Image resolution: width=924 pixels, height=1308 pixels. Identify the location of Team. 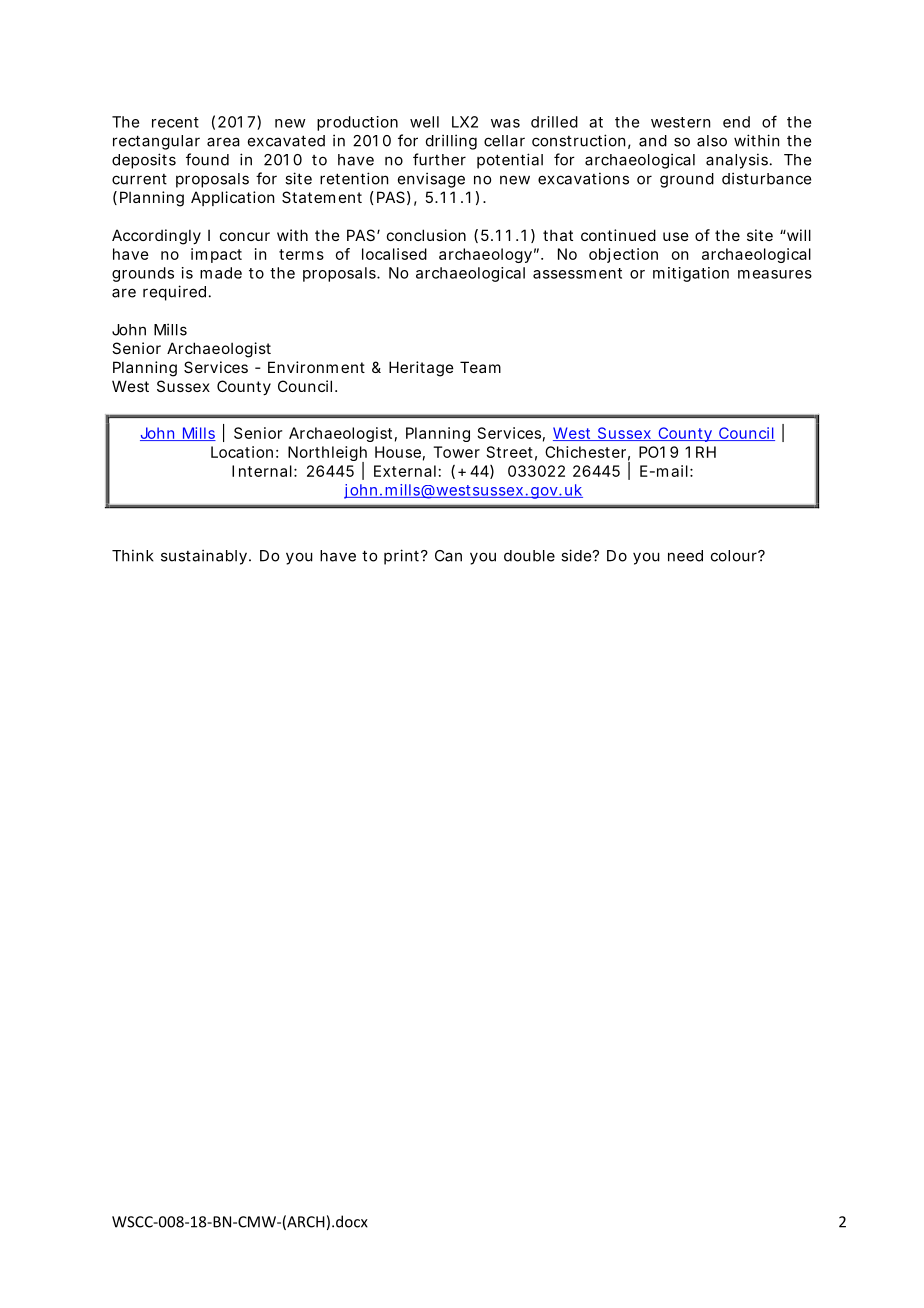
(480, 367).
